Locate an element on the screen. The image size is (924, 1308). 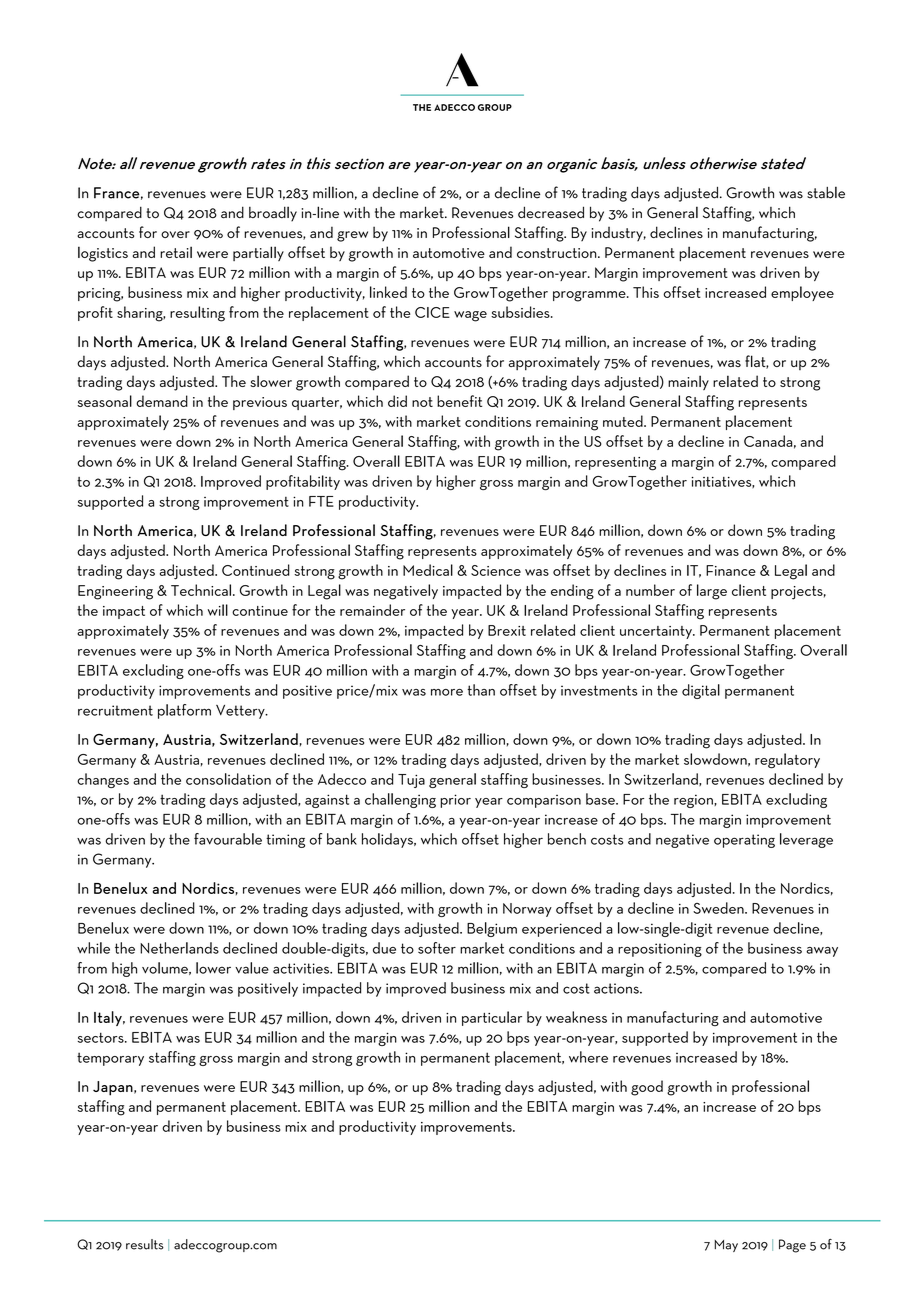
stable is located at coordinates (826, 192).
